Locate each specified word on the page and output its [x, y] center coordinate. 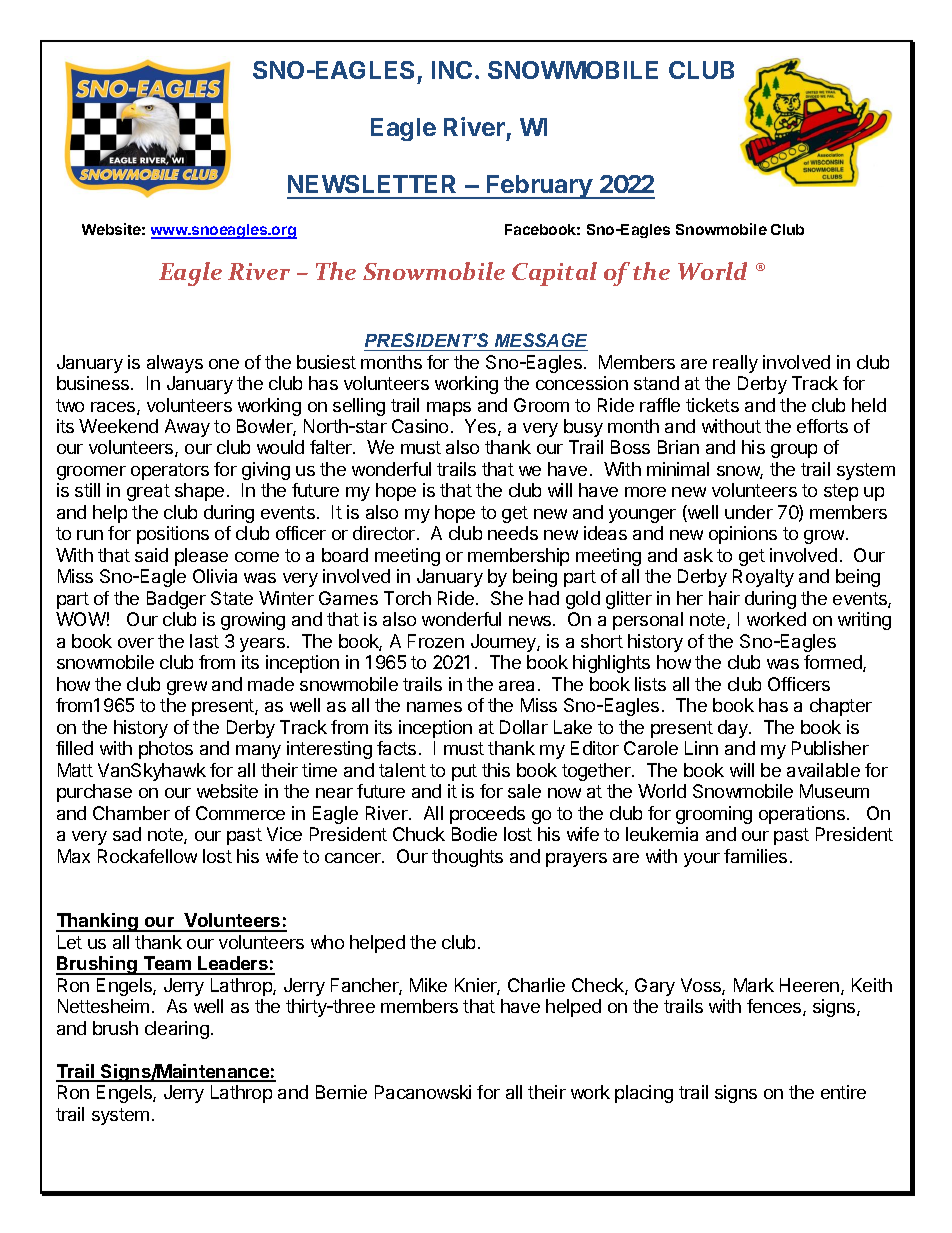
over [136, 643]
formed [834, 663]
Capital [554, 274]
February [539, 187]
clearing [177, 1030]
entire [843, 1092]
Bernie [341, 1092]
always [175, 364]
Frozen [436, 641]
